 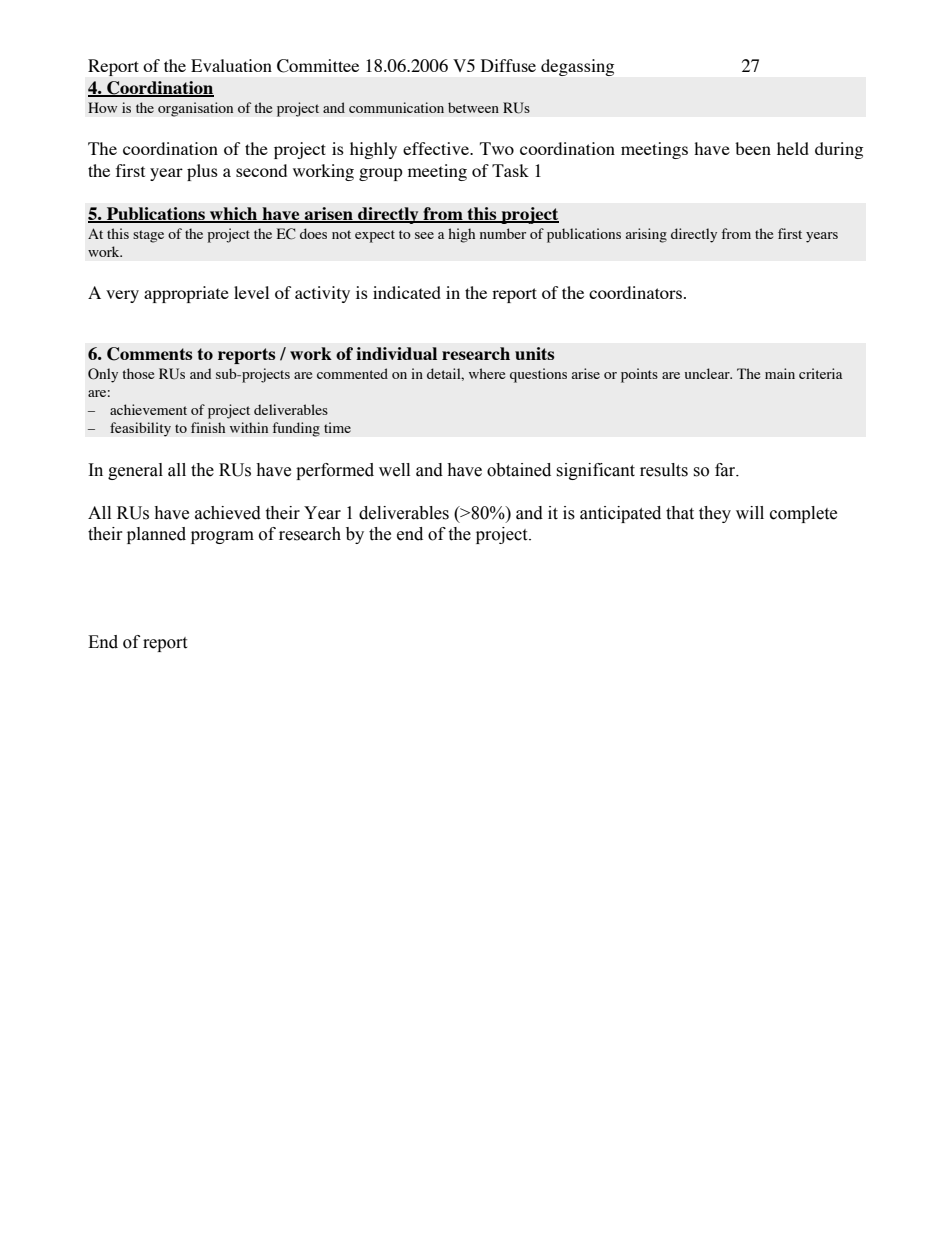 What do you see at coordinates (577, 67) in the page?
I see `degassing` at bounding box center [577, 67].
